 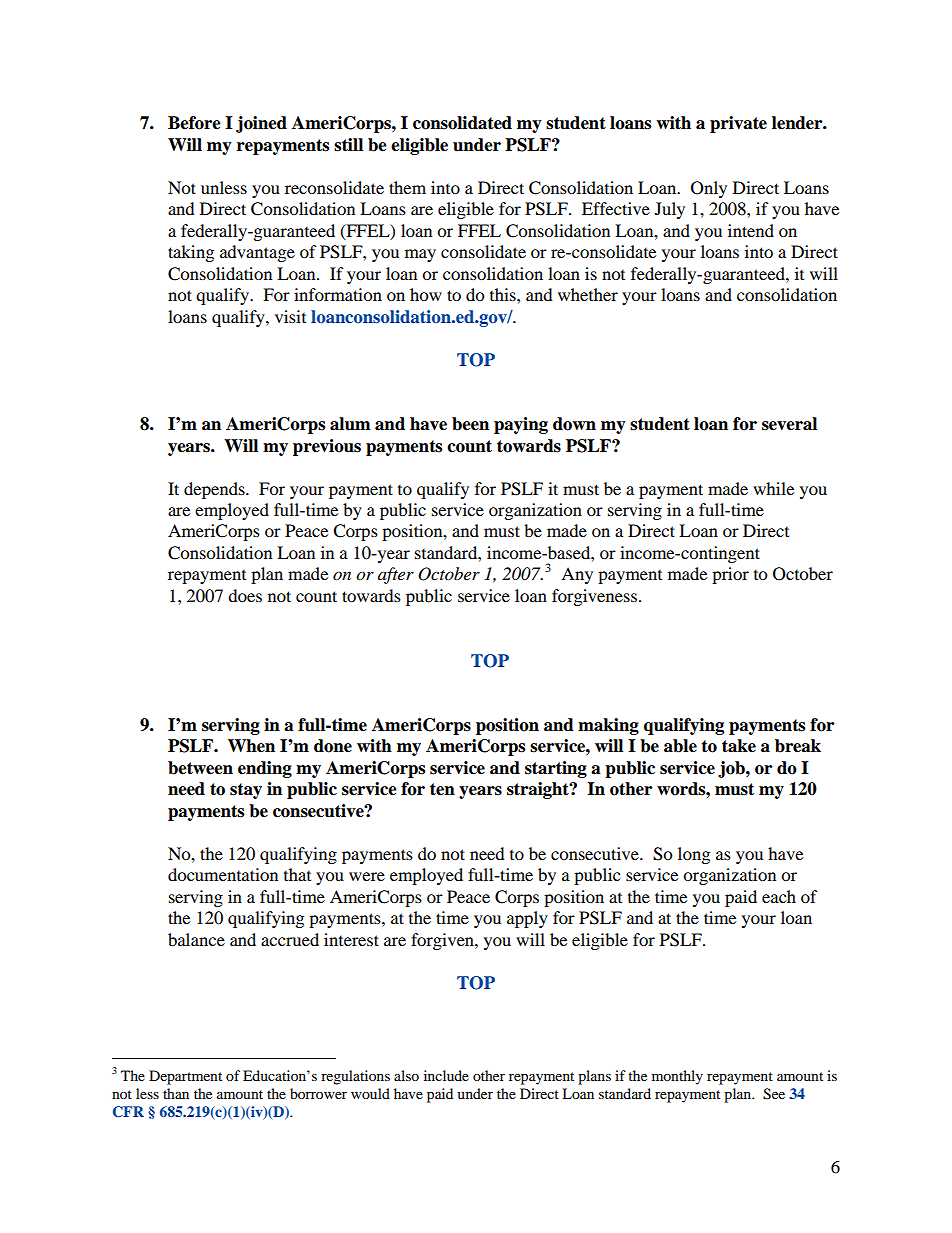 What do you see at coordinates (396, 575) in the screenshot?
I see `after` at bounding box center [396, 575].
